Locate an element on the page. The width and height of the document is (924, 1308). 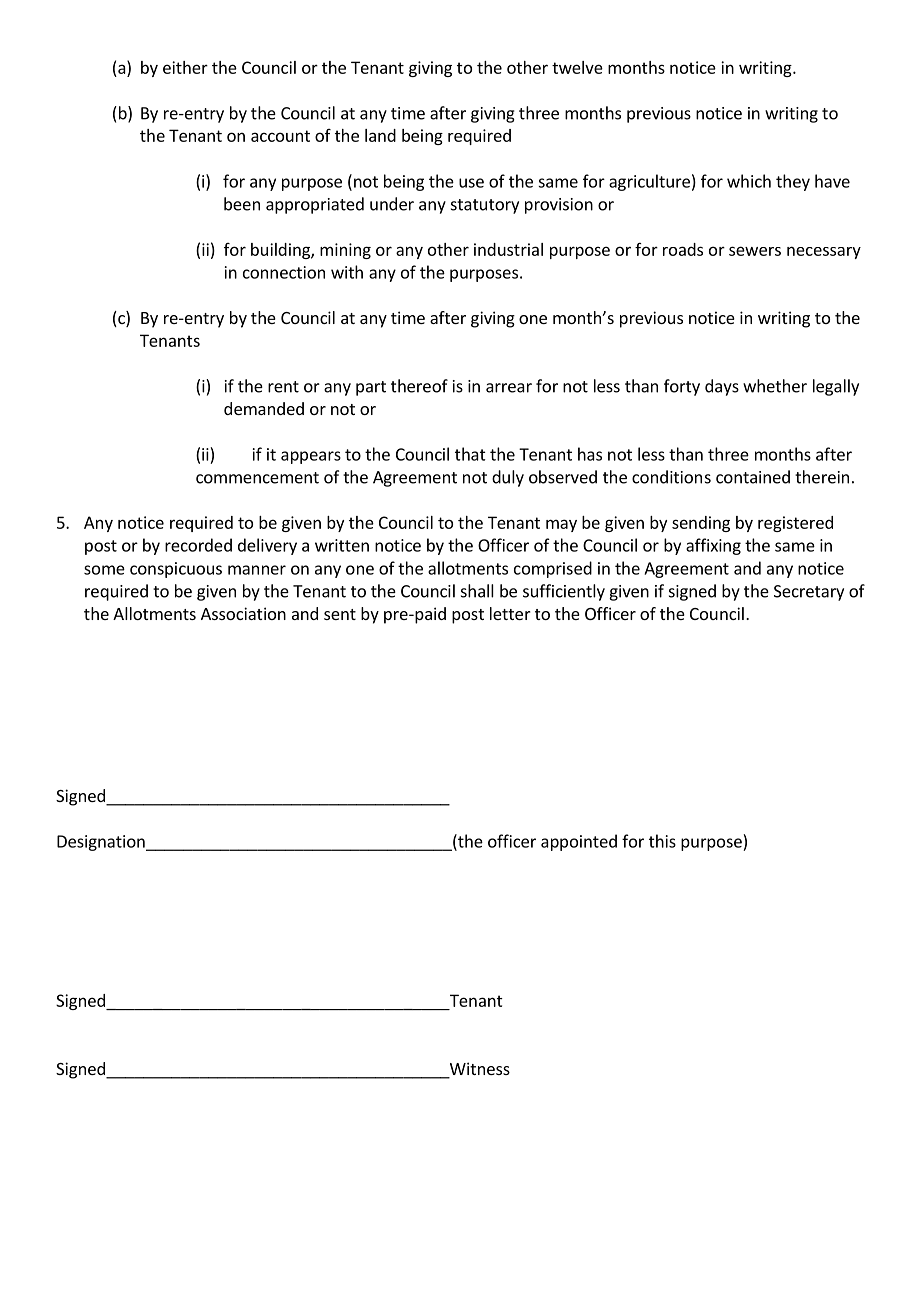
contained is located at coordinates (753, 477).
